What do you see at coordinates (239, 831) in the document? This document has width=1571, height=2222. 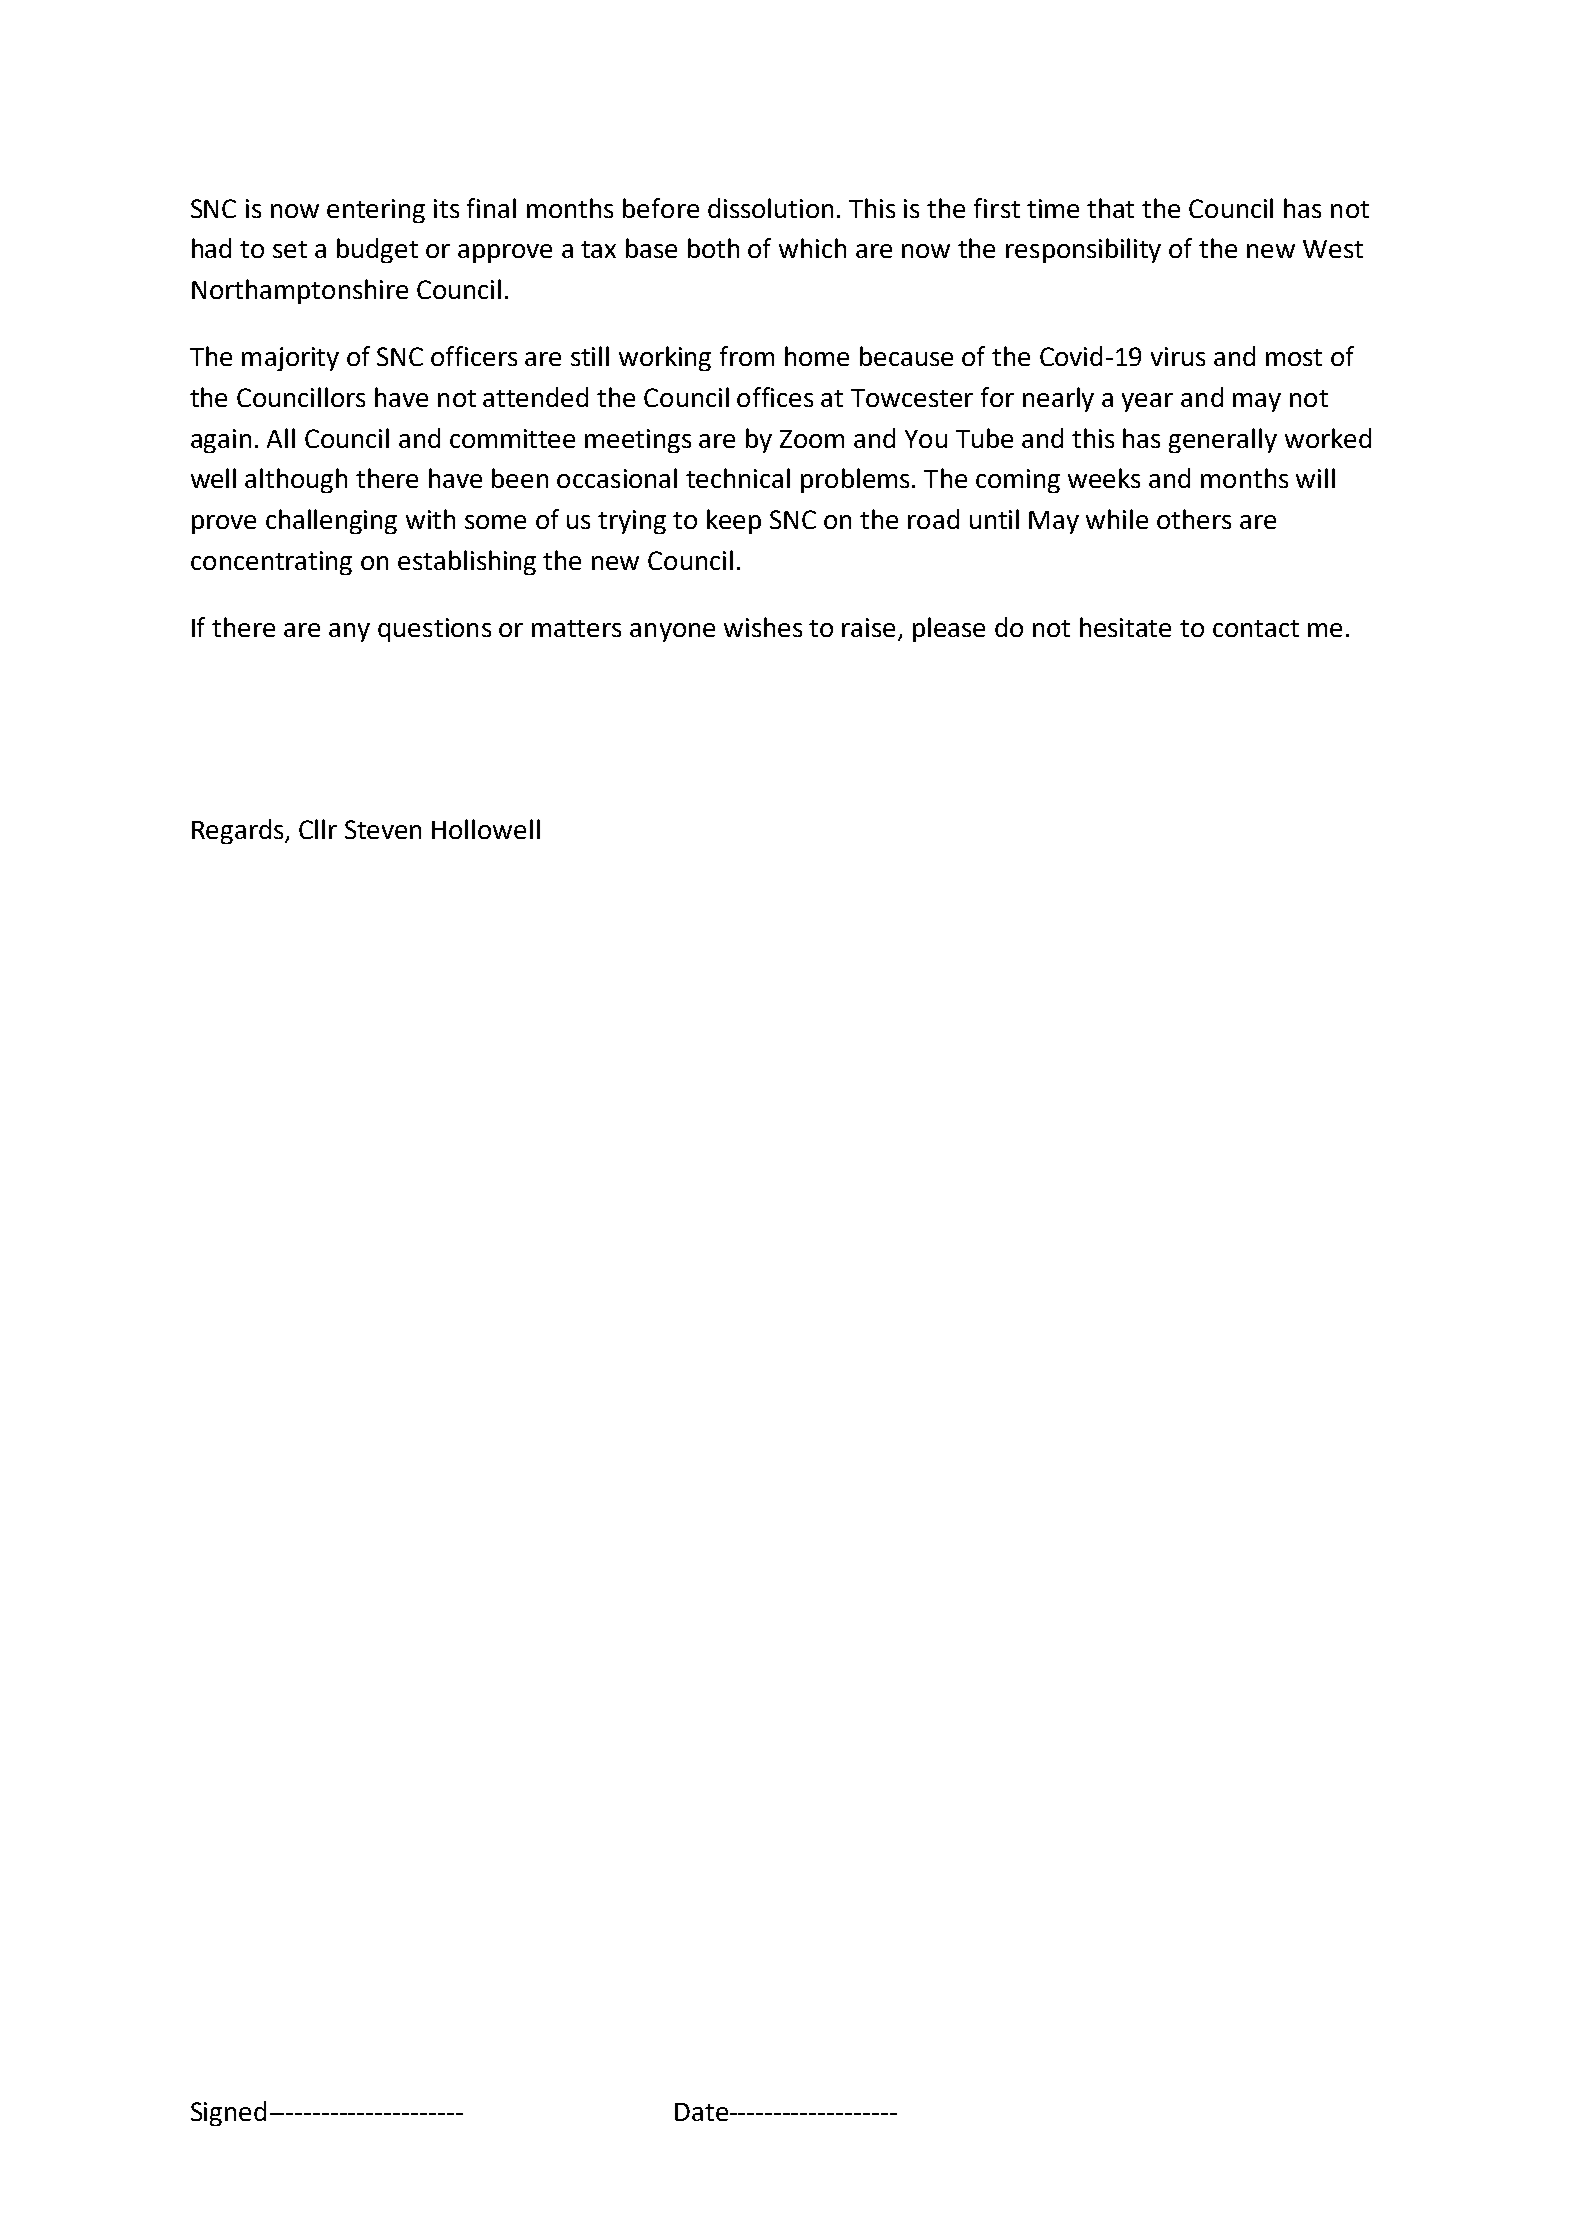 I see `Regards` at bounding box center [239, 831].
